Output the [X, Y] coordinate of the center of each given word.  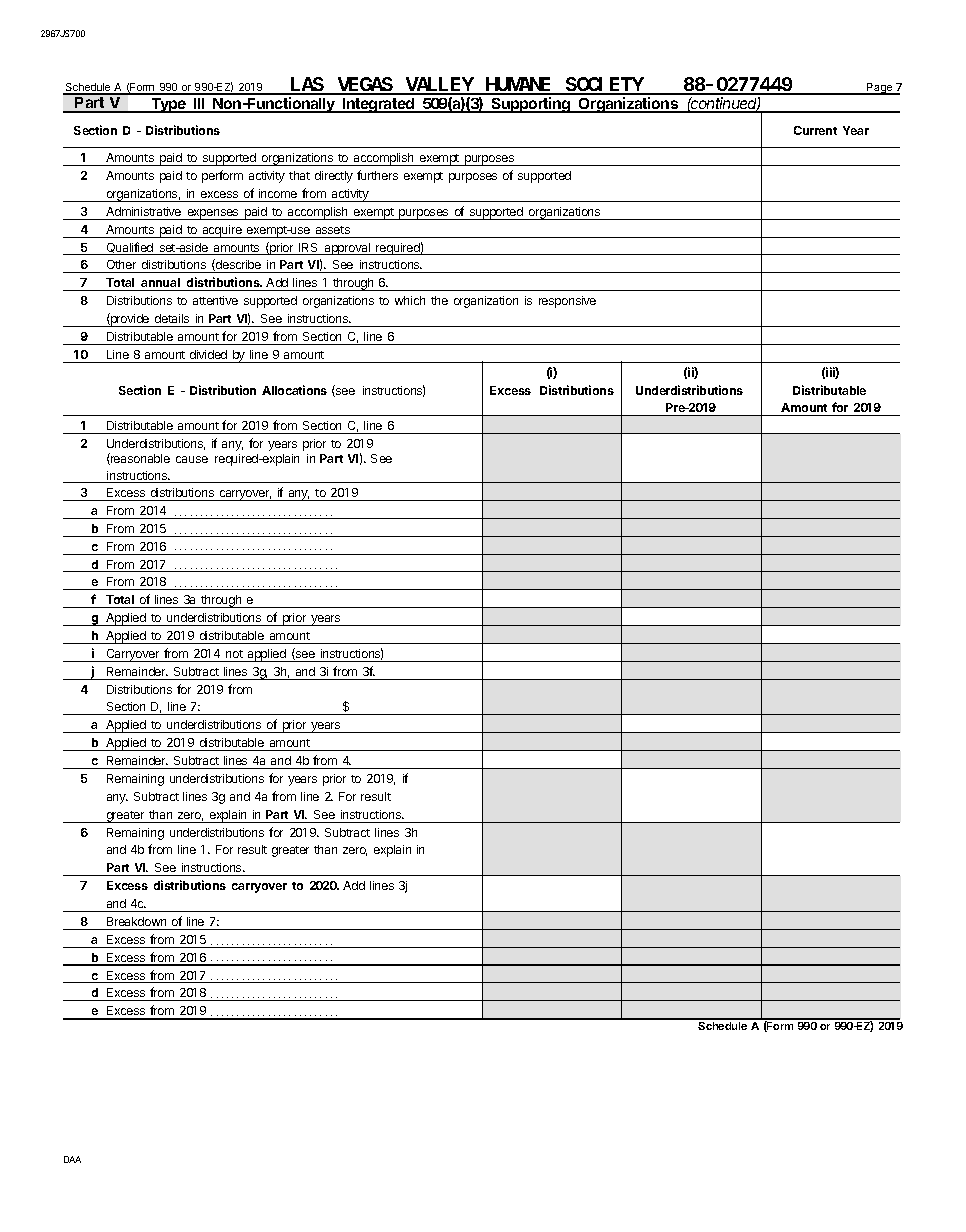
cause [192, 459]
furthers [377, 175]
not [234, 654]
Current [815, 130]
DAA [72, 1159]
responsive [567, 302]
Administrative [143, 211]
